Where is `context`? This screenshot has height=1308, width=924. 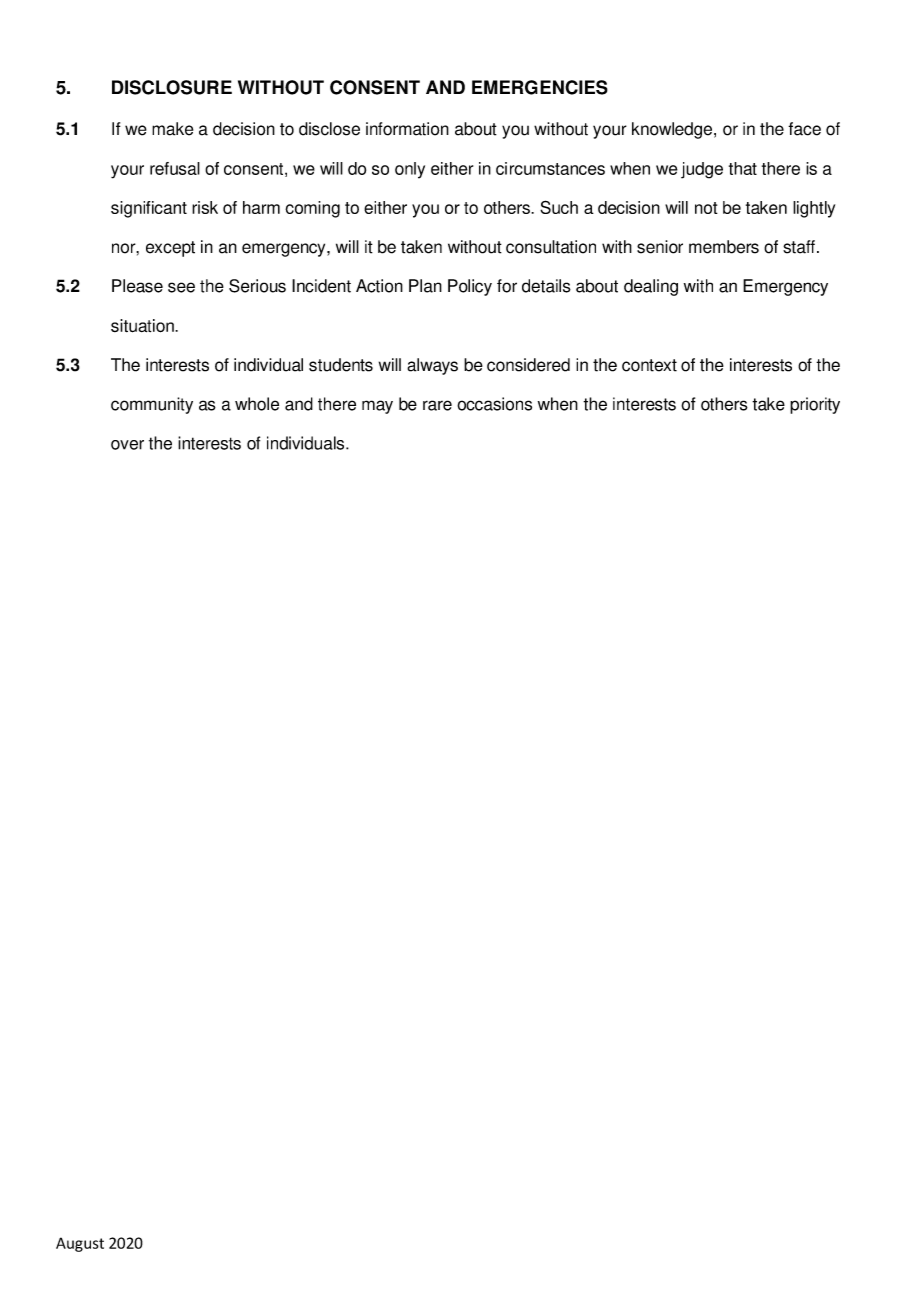
context is located at coordinates (649, 365).
